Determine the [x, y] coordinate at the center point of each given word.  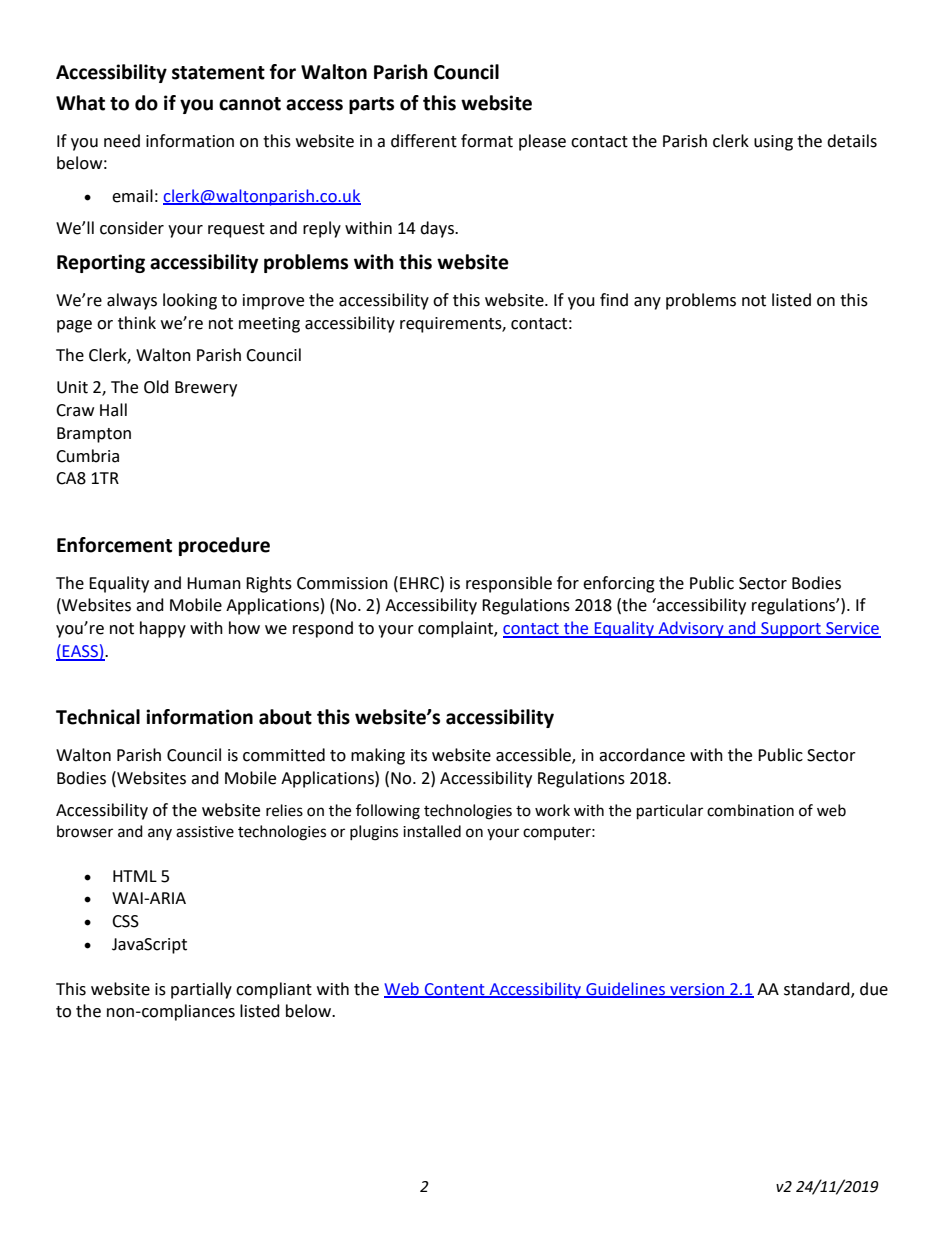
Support [791, 630]
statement [218, 73]
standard [818, 989]
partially [201, 990]
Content [455, 990]
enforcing [619, 584]
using [773, 143]
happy [163, 629]
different [424, 141]
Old [156, 387]
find [614, 300]
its [419, 755]
